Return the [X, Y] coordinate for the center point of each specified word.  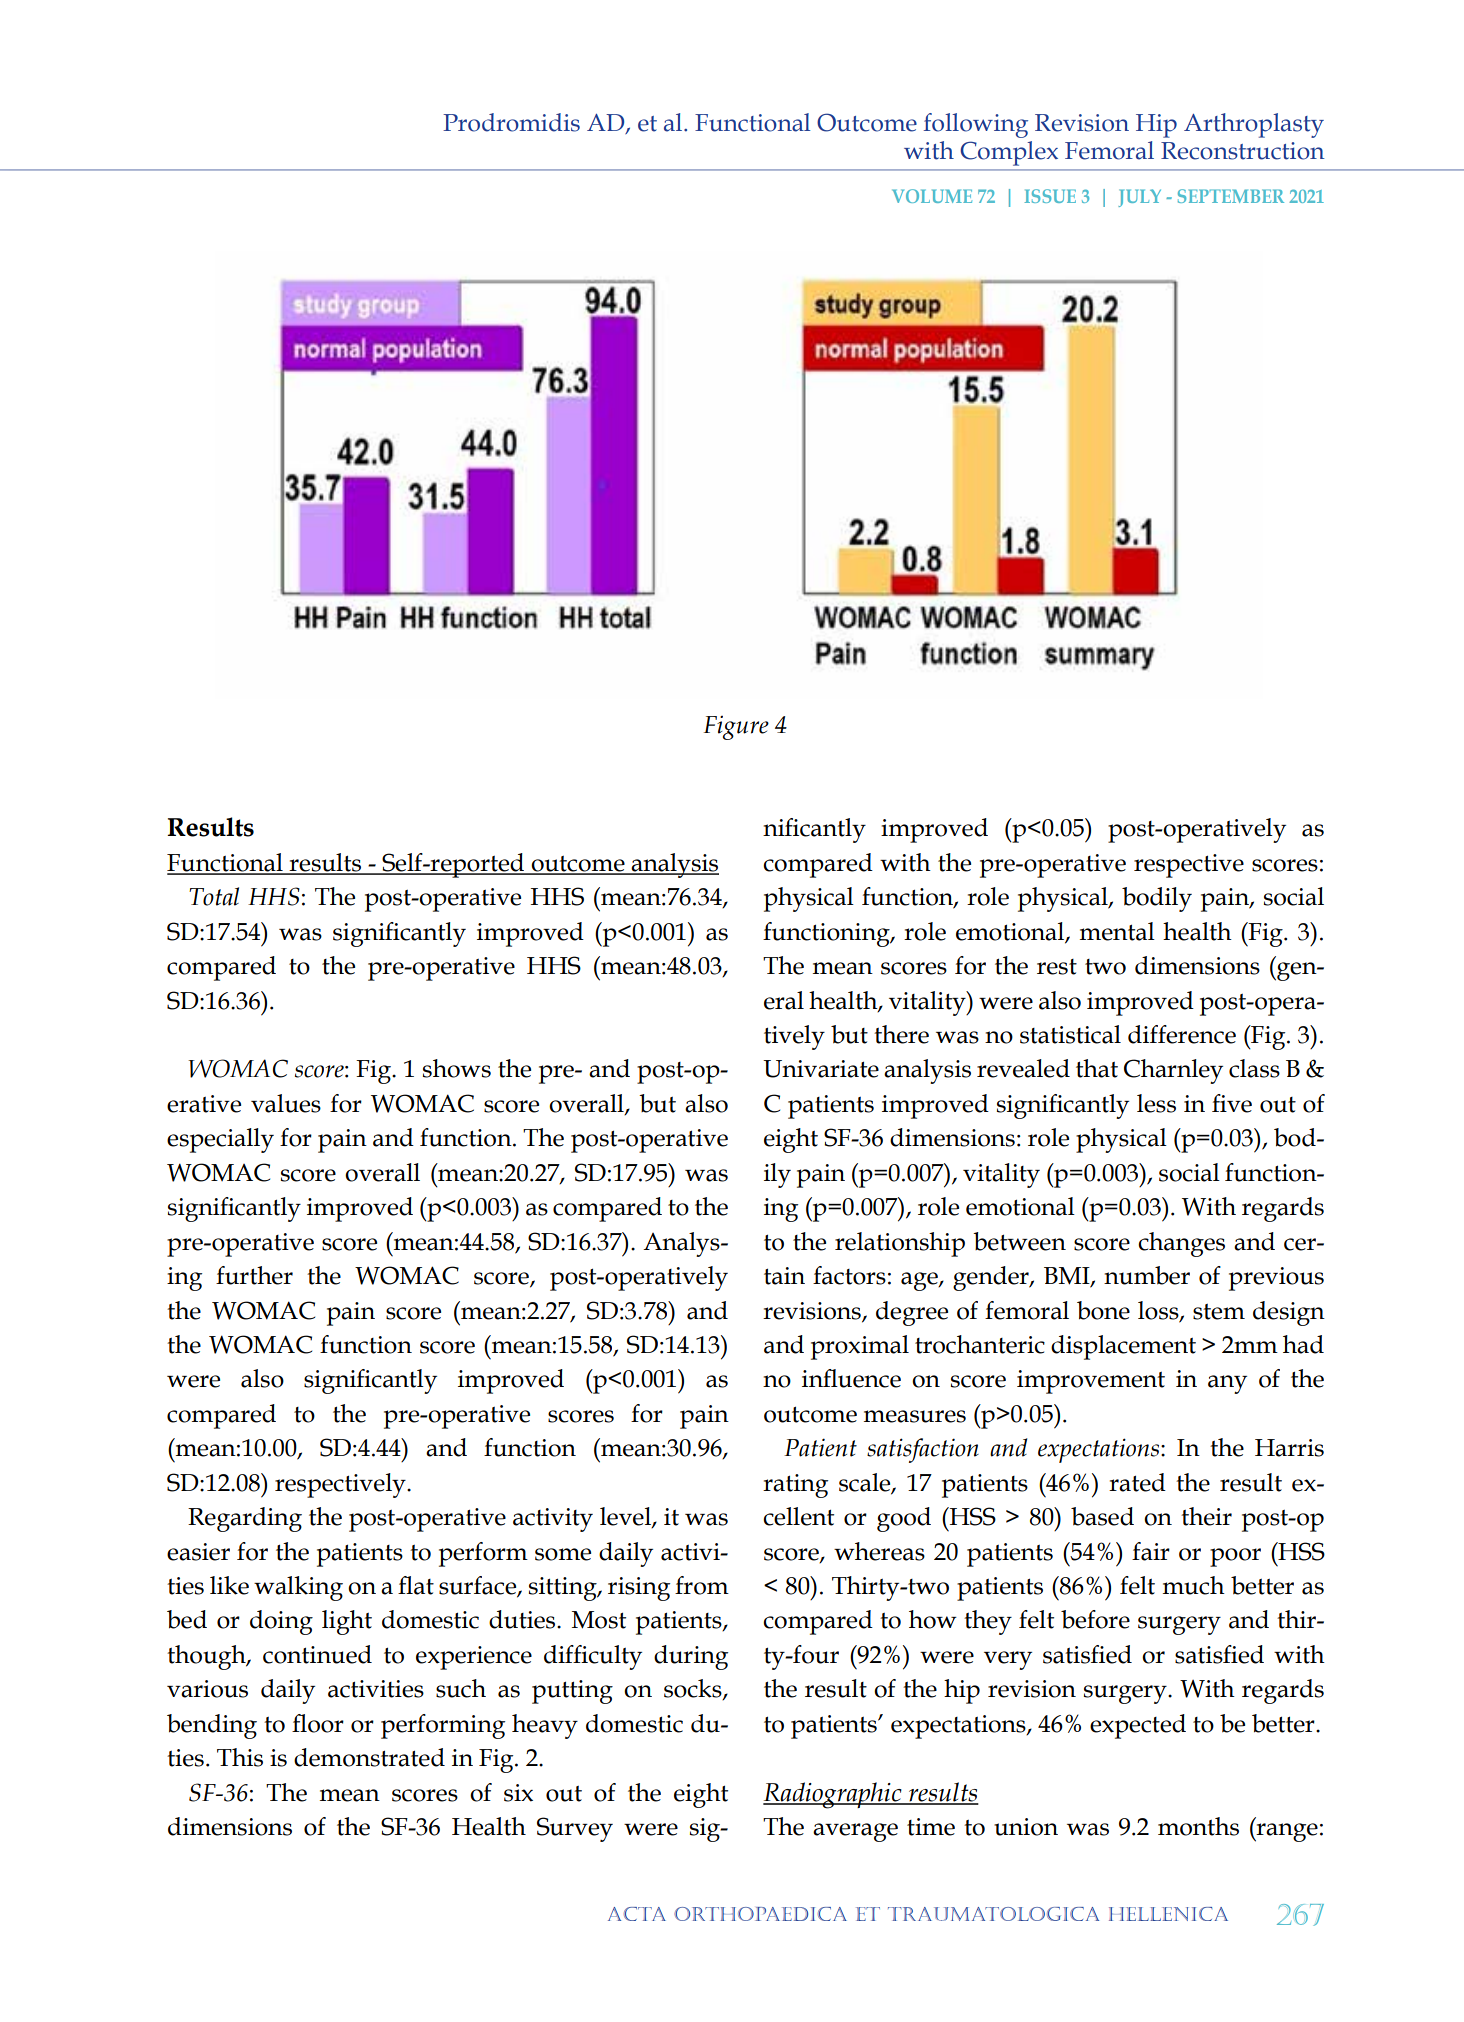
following [975, 125]
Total [214, 896]
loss [1159, 1311]
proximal [860, 1347]
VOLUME [932, 196]
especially [220, 1140]
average [855, 1832]
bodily [1157, 899]
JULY [1139, 198]
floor [318, 1723]
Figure [736, 728]
